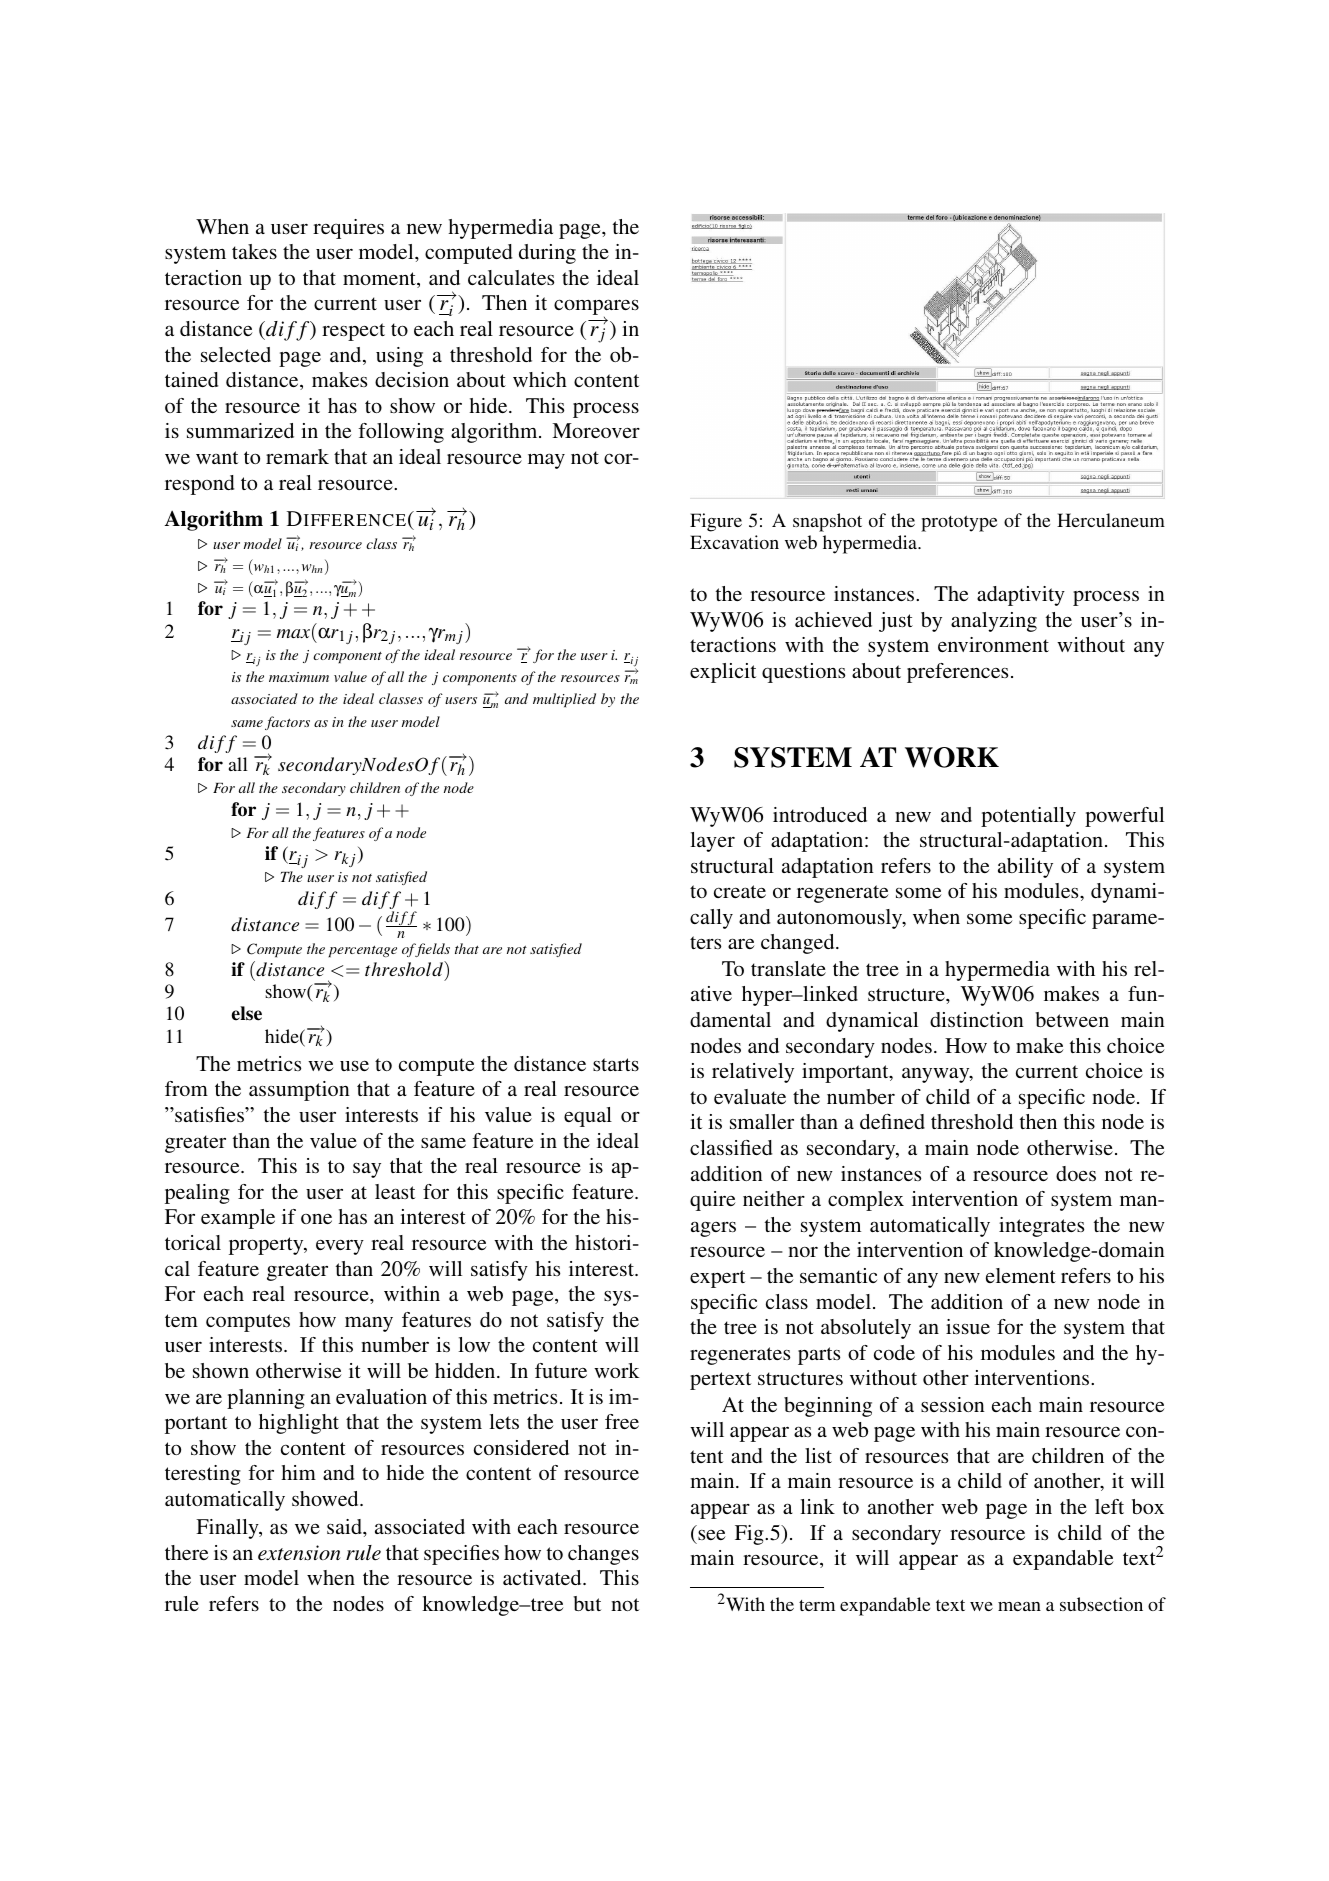  What do you see at coordinates (1076, 1173) in the page?
I see `does` at bounding box center [1076, 1173].
